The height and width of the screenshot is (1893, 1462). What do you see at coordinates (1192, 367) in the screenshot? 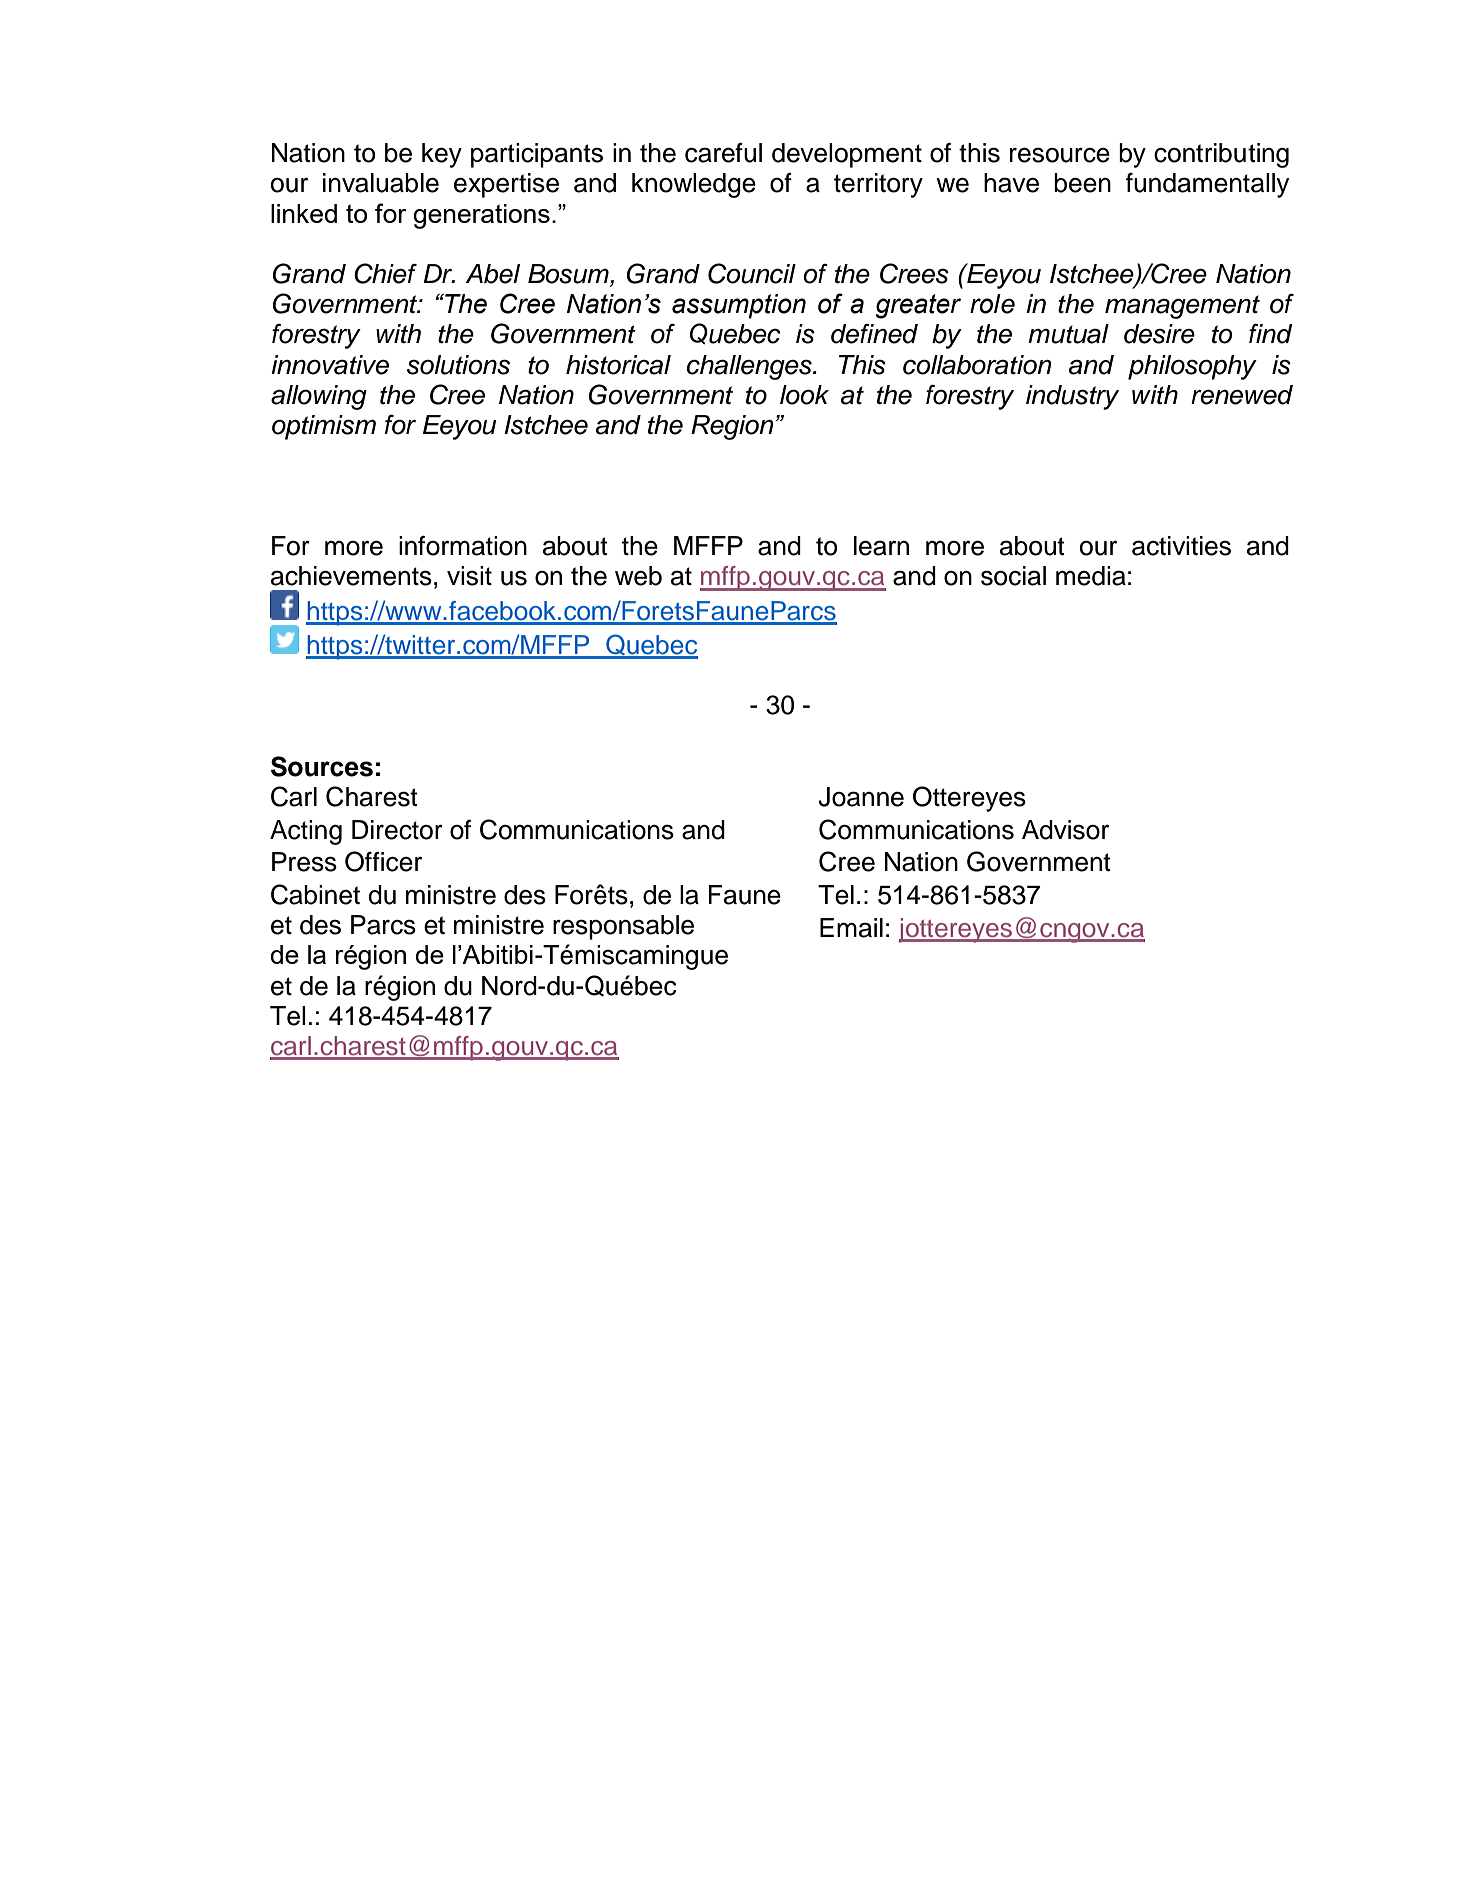
I see `philosophy` at bounding box center [1192, 367].
